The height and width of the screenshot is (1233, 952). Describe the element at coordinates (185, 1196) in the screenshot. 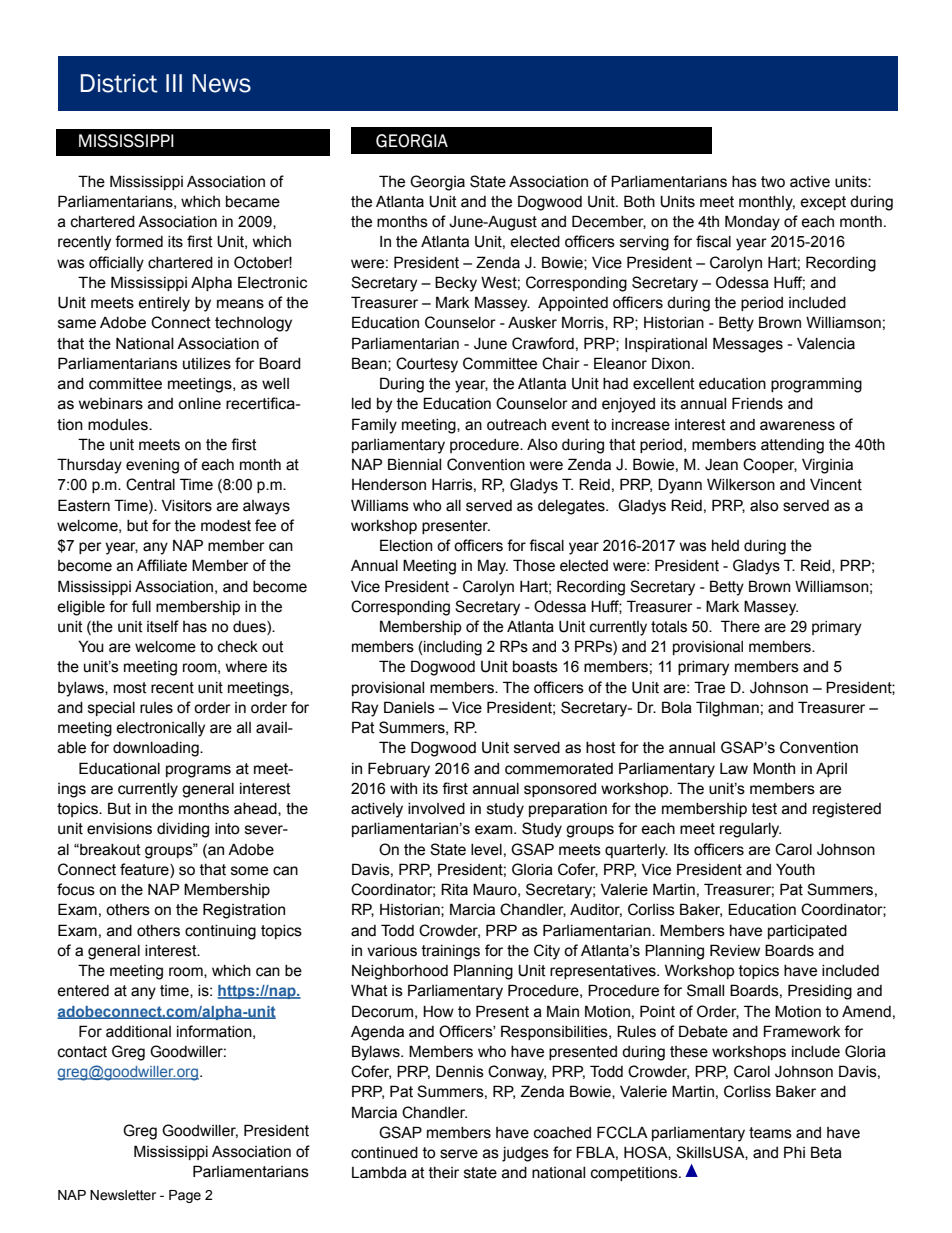

I see `Page` at that location.
